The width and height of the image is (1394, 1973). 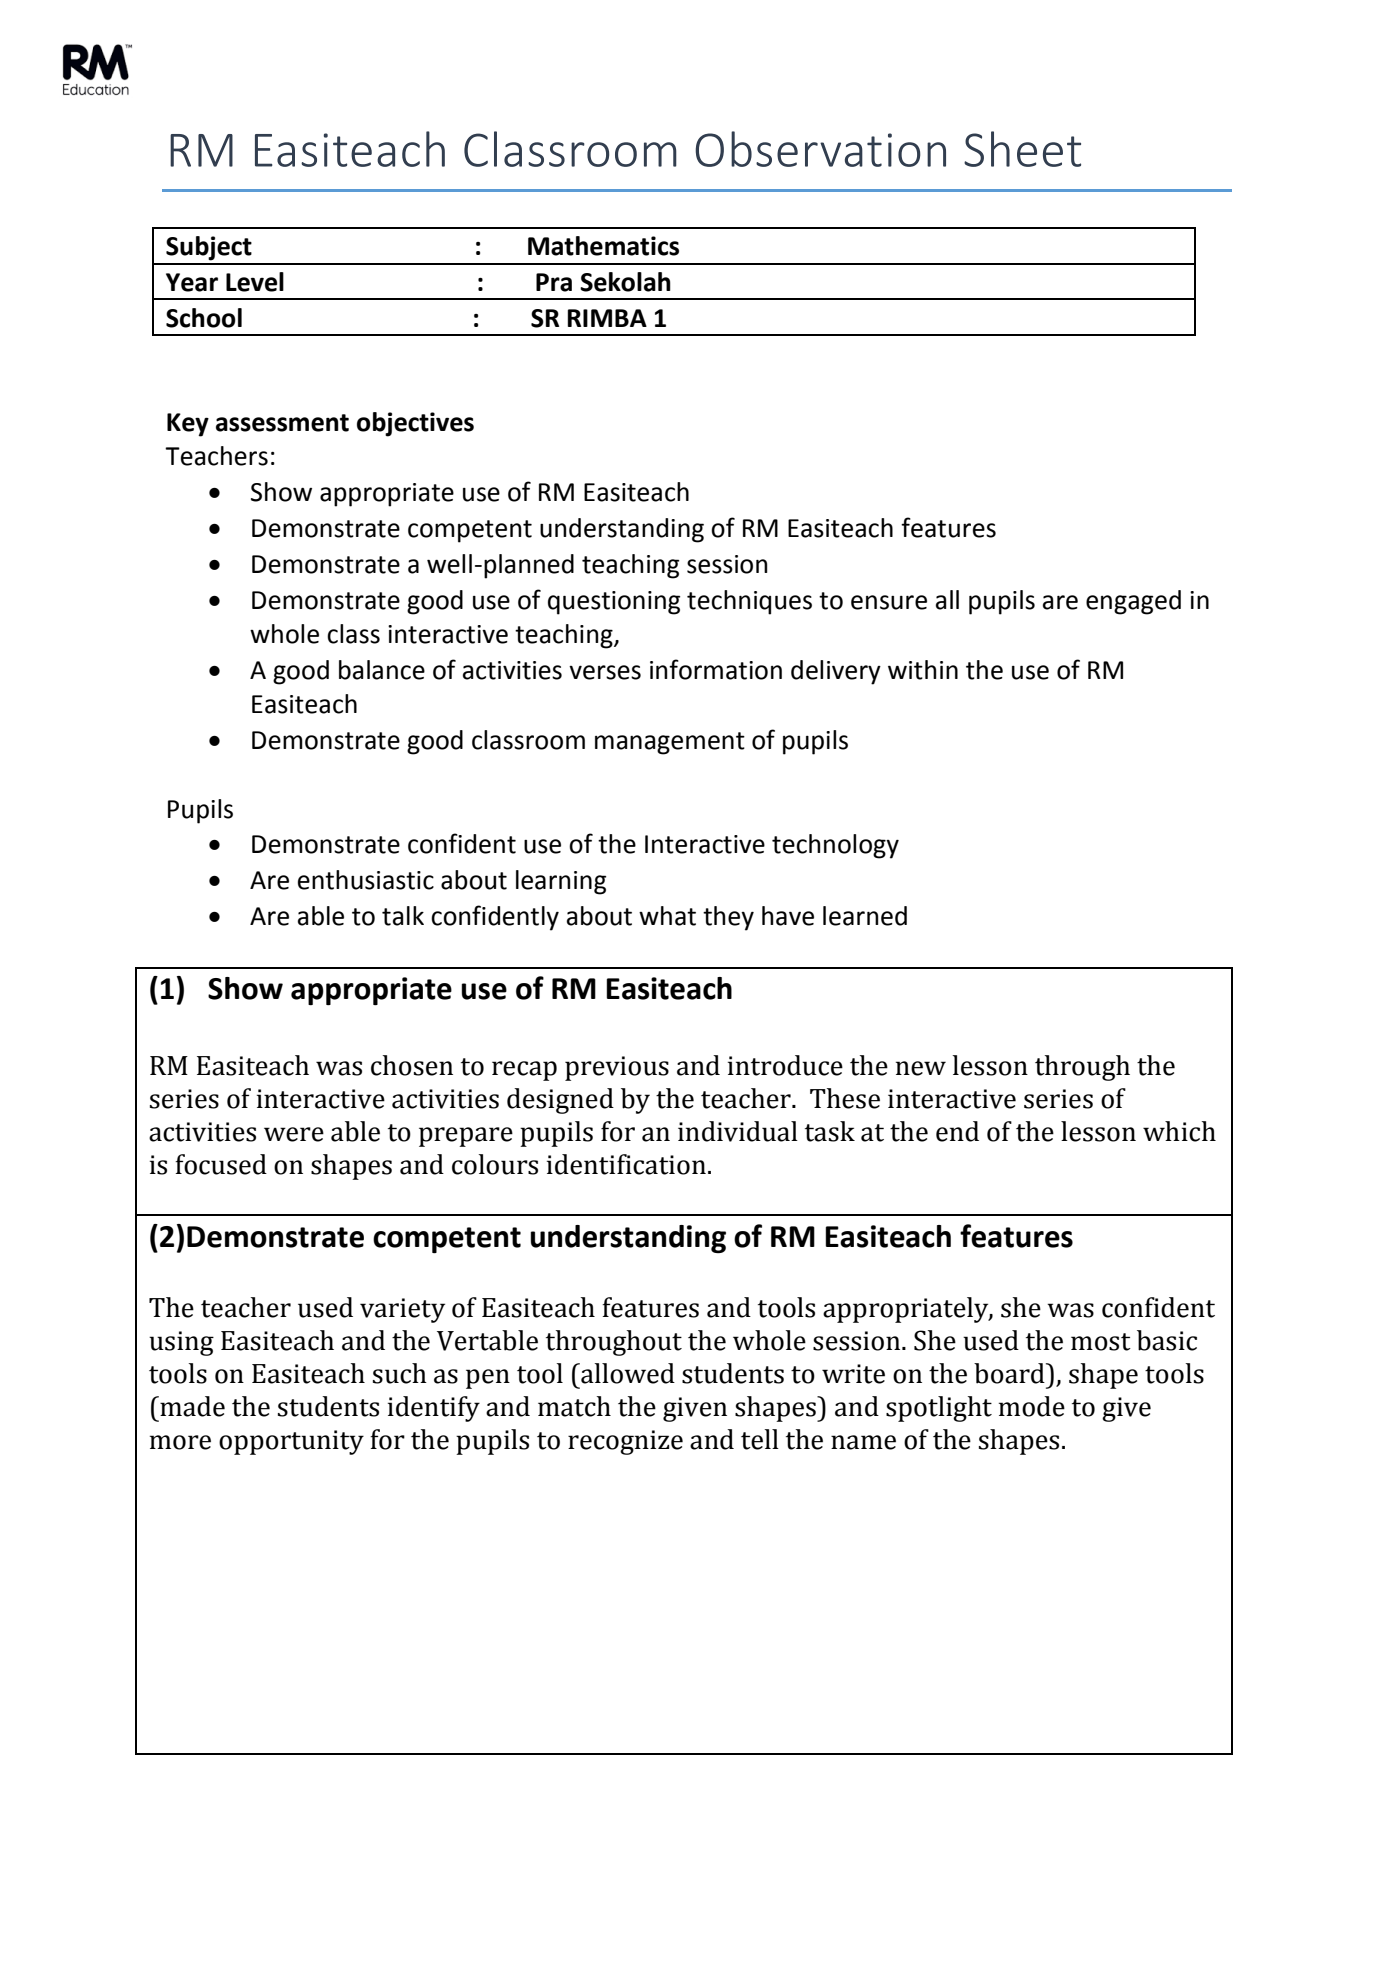 What do you see at coordinates (291, 1442) in the image?
I see `opportunity` at bounding box center [291, 1442].
